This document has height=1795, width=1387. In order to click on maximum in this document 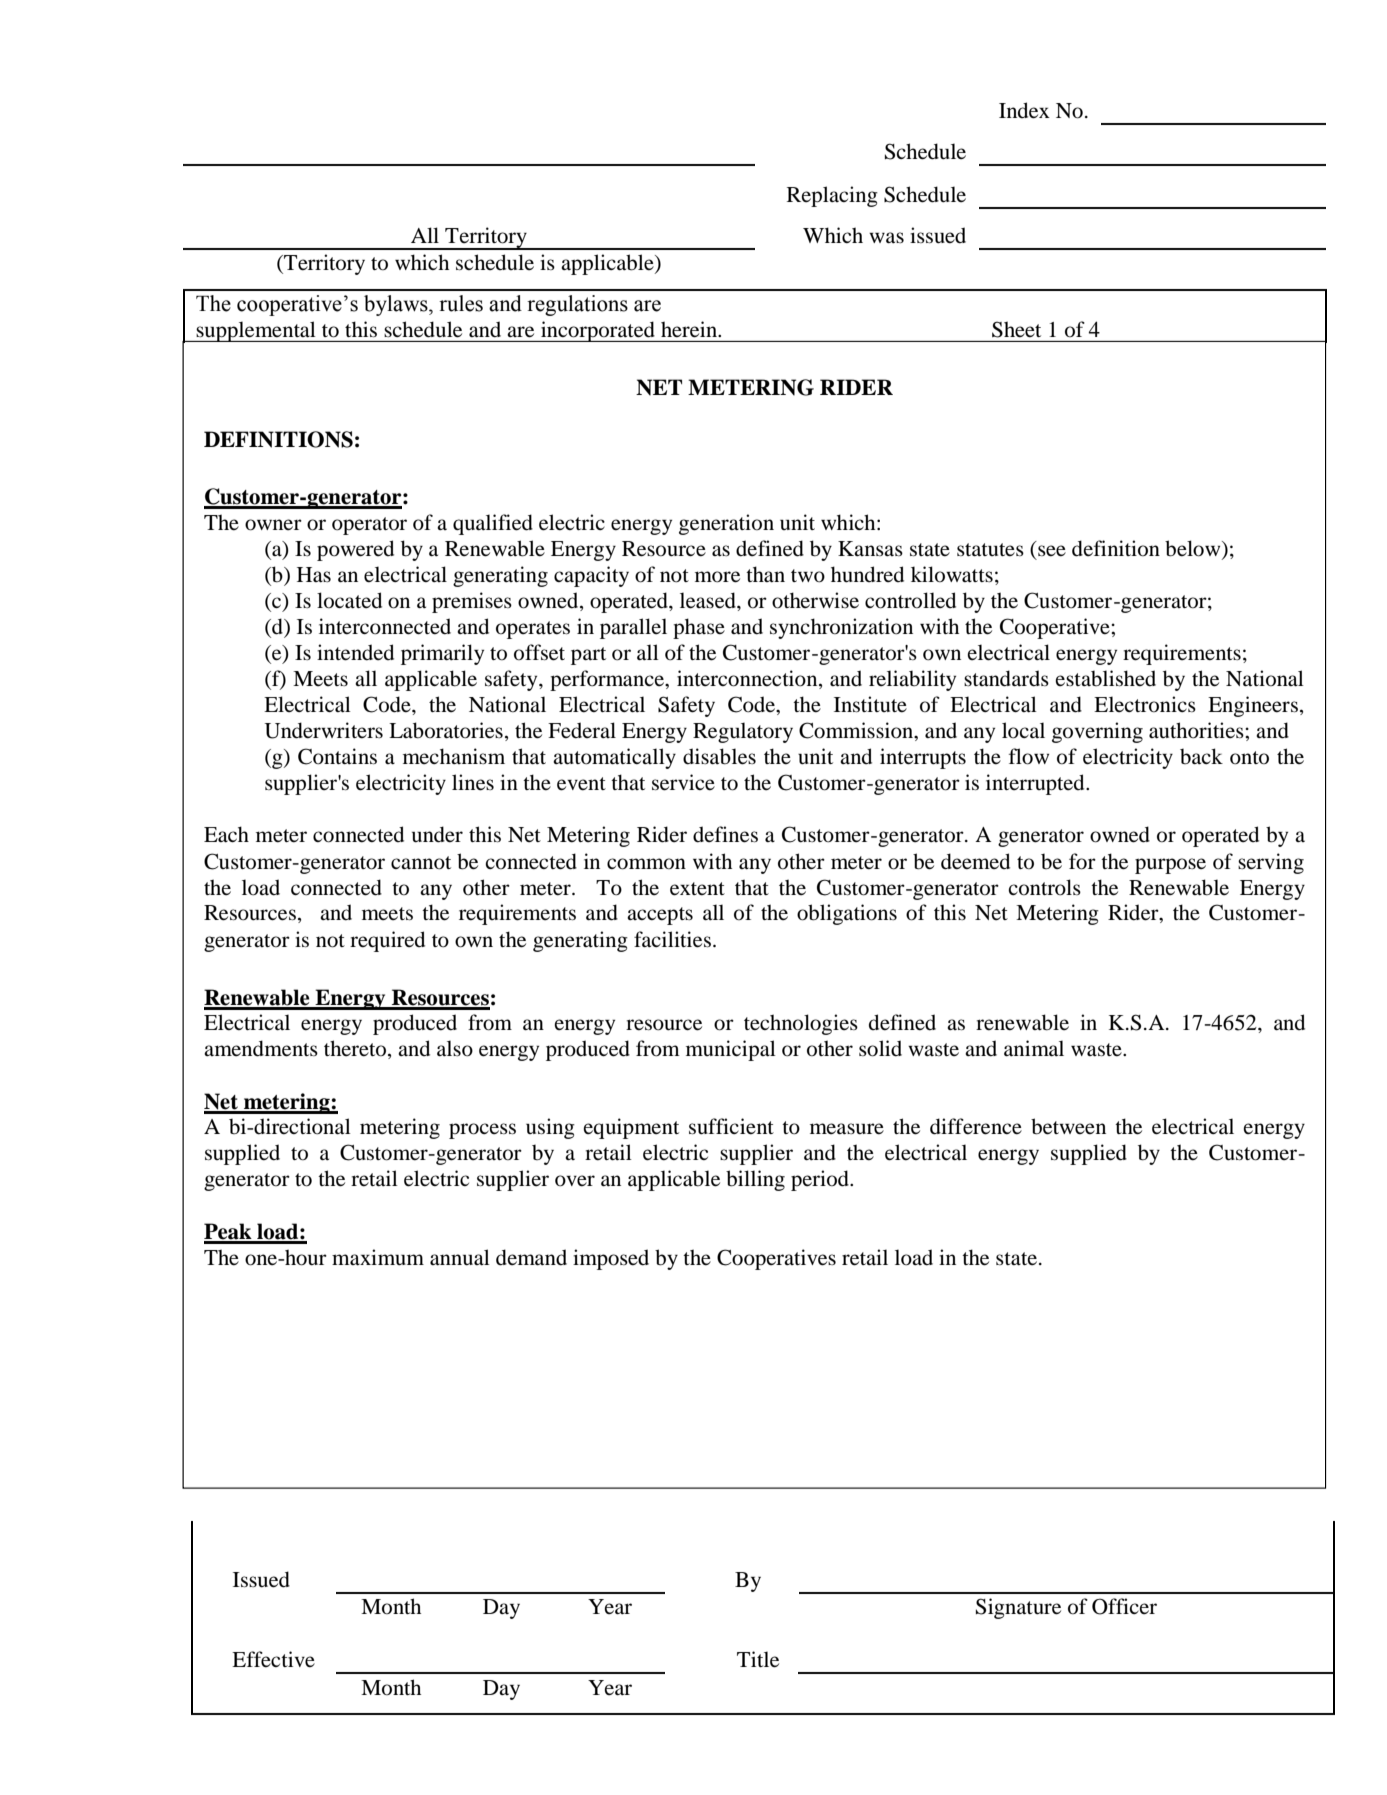, I will do `click(378, 1257)`.
